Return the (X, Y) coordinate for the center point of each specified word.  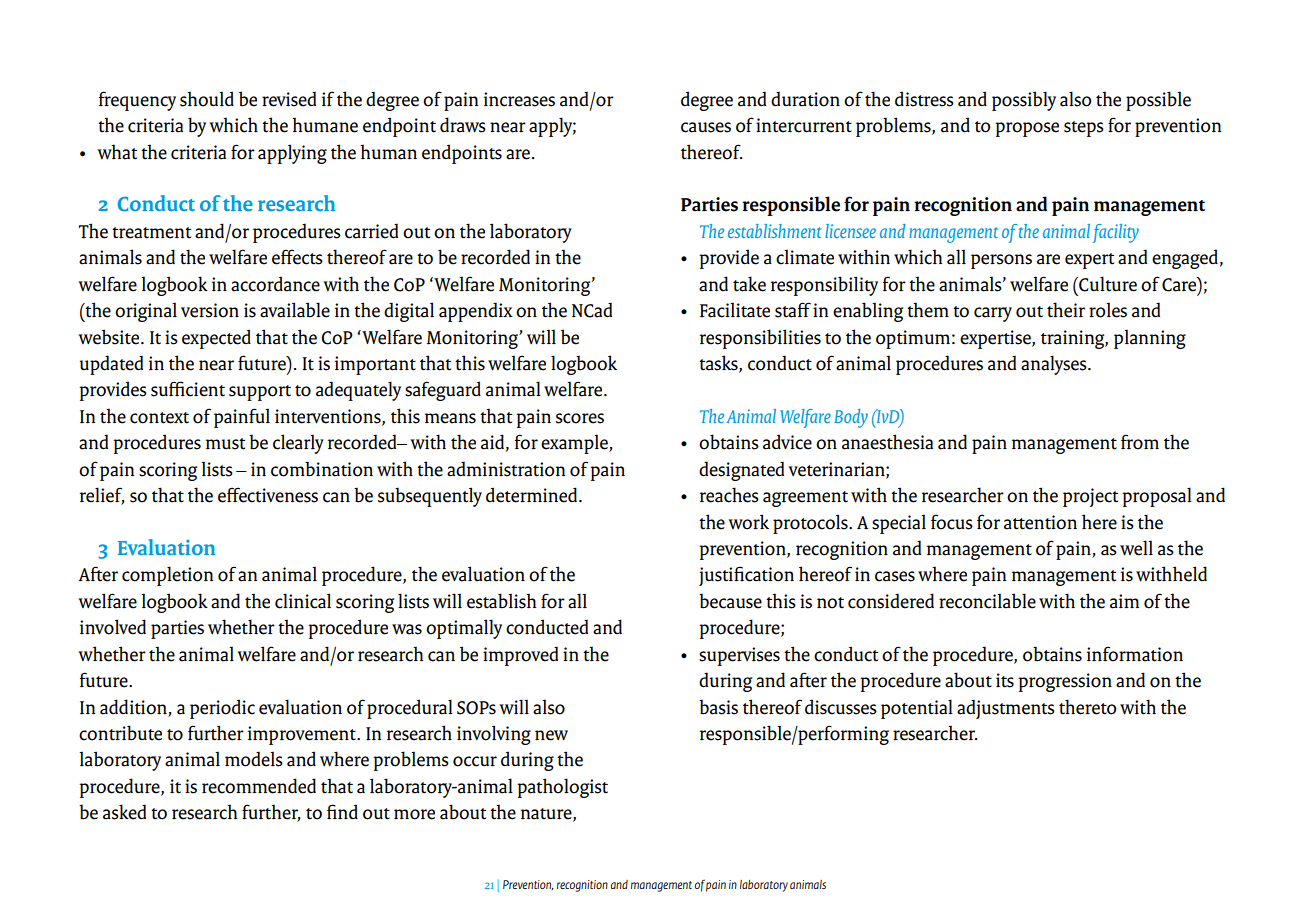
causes (706, 127)
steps (1084, 129)
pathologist (562, 788)
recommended (259, 786)
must (225, 444)
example (575, 444)
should (207, 99)
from (1140, 442)
